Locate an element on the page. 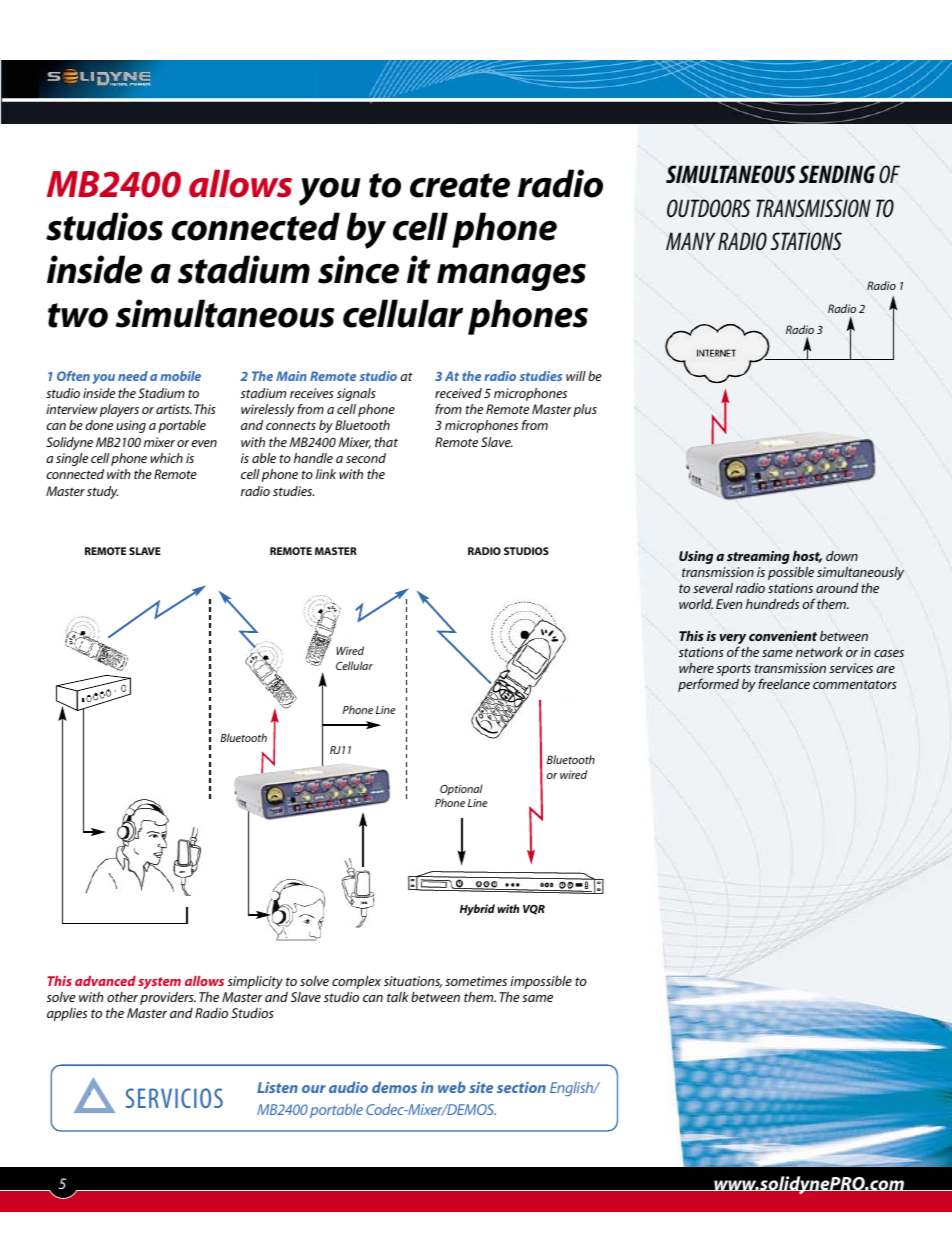 Image resolution: width=952 pixels, height=1247 pixels. convenient is located at coordinates (783, 636).
